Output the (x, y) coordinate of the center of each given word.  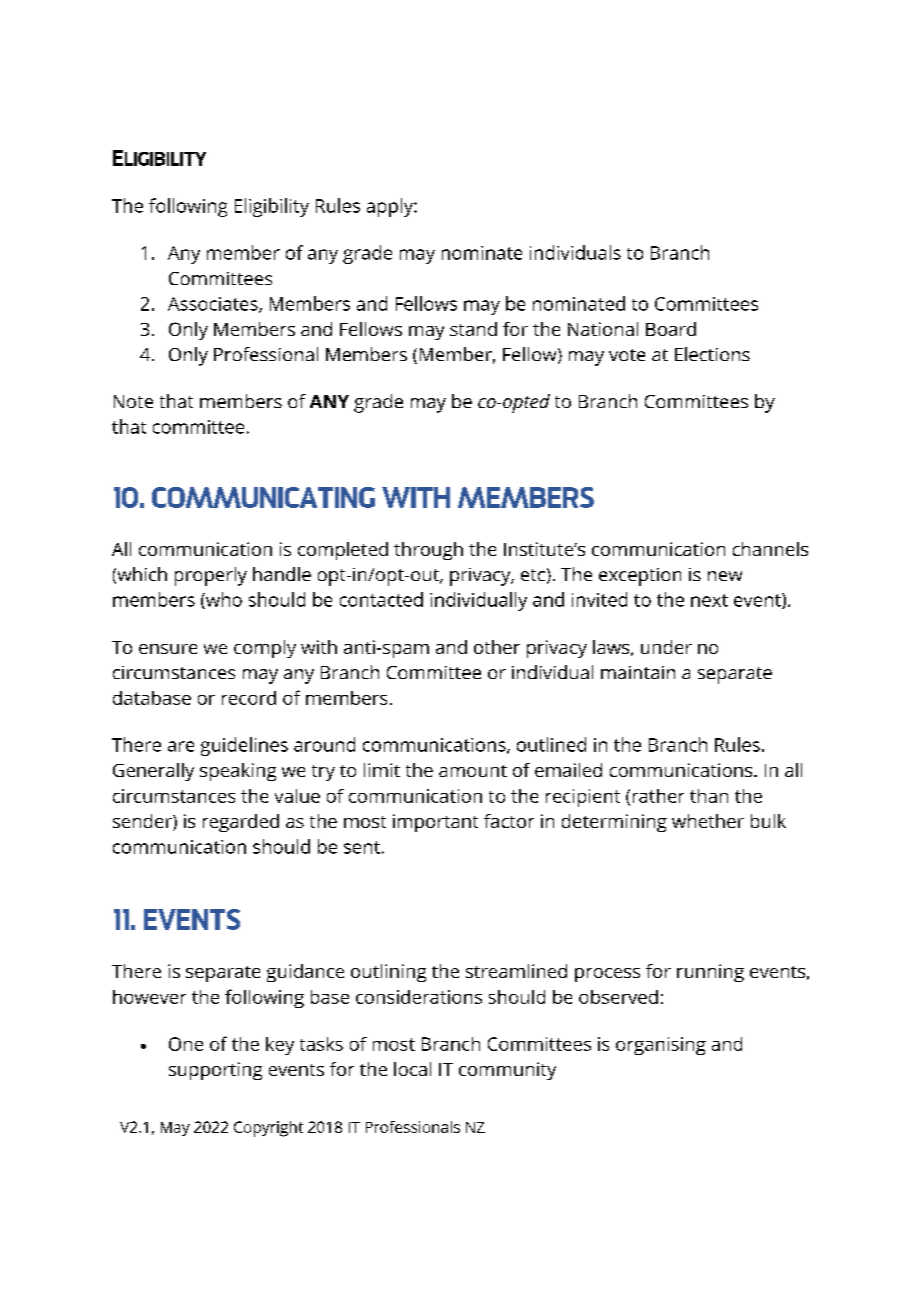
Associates (214, 305)
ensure (168, 649)
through (428, 551)
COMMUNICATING (263, 497)
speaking (238, 772)
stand (473, 329)
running (710, 973)
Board (671, 329)
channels (770, 549)
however (149, 997)
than (709, 796)
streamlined (516, 971)
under (666, 647)
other (497, 647)
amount (473, 771)
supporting (215, 1071)
